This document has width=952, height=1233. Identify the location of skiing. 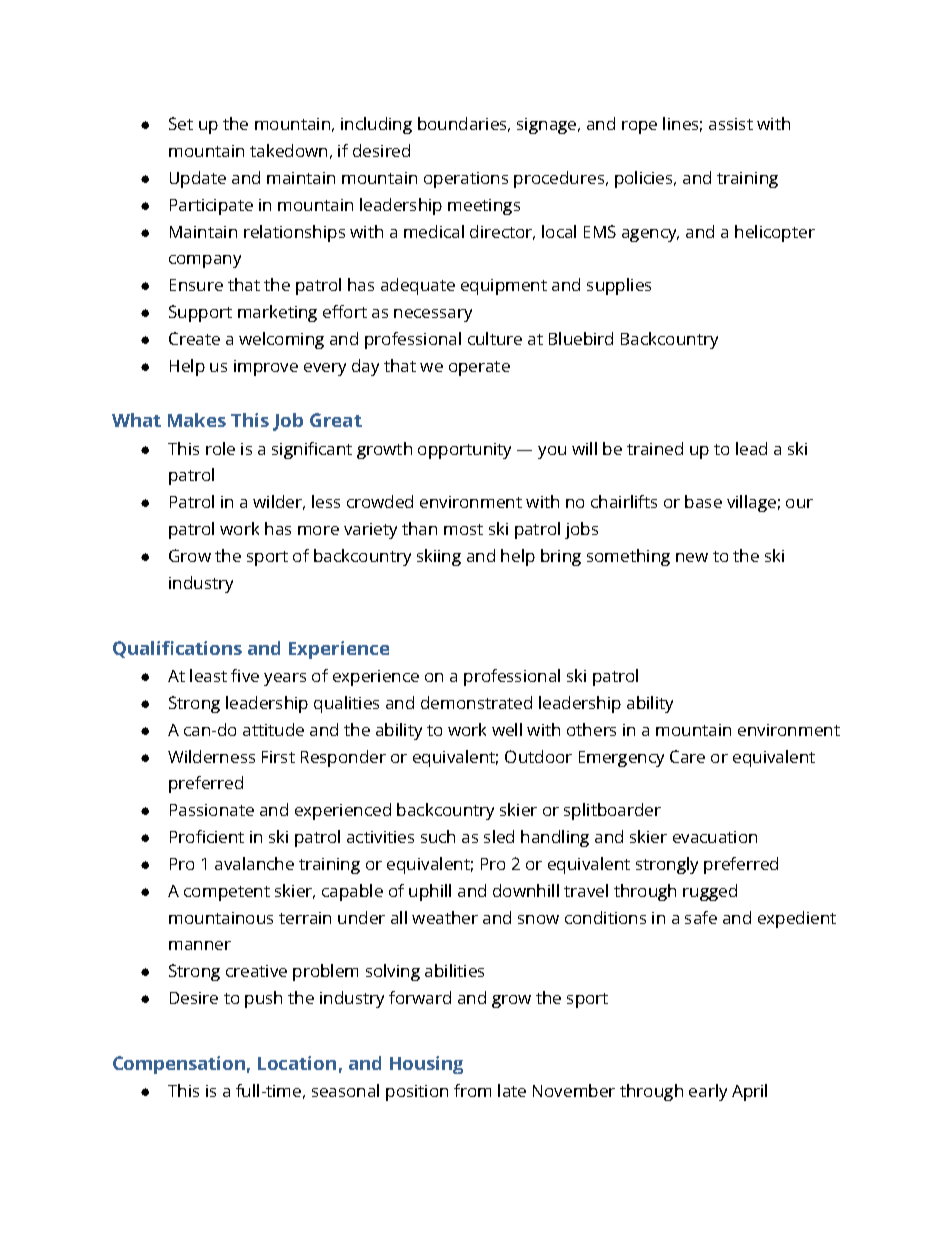
(439, 557).
